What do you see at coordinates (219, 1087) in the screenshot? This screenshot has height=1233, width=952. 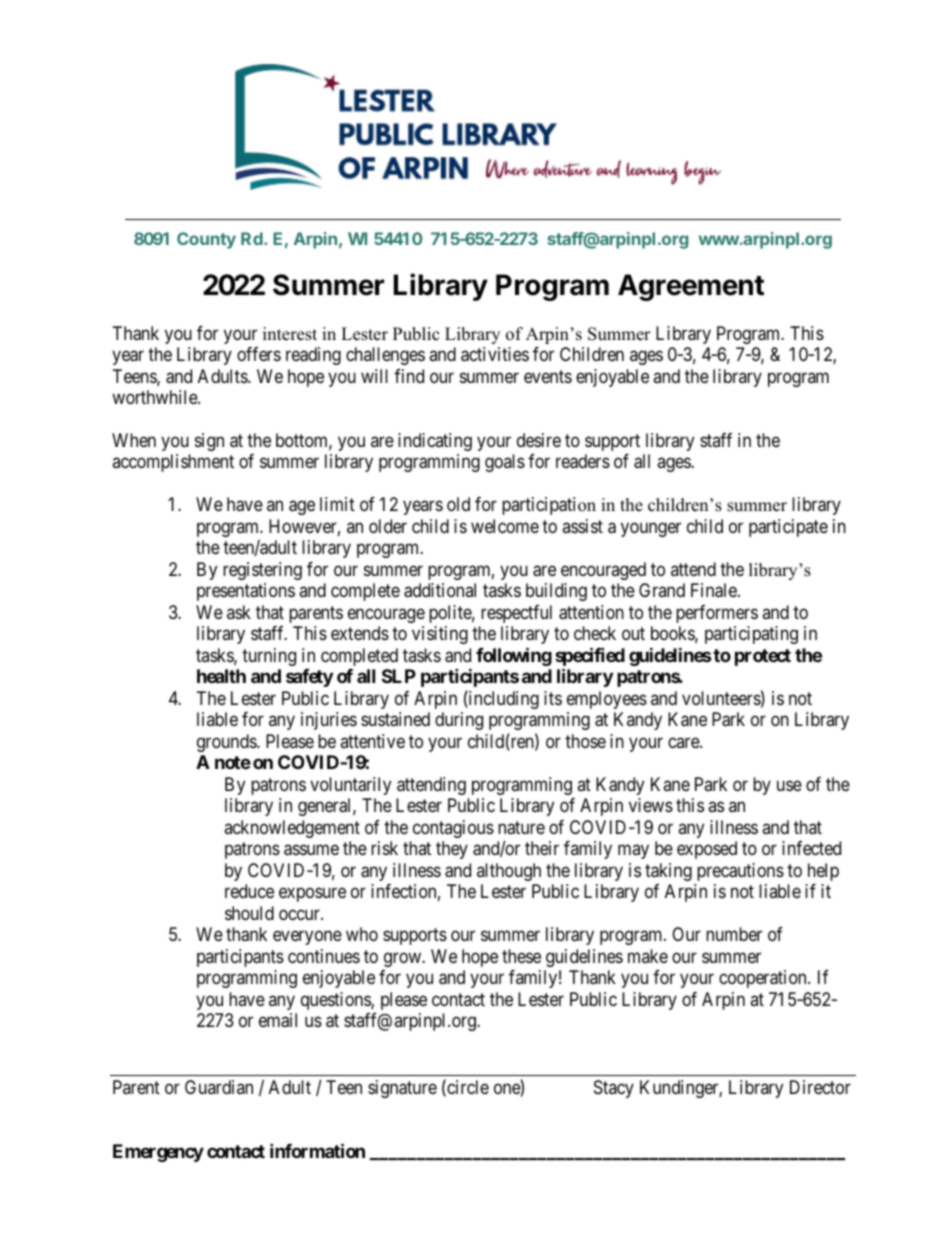 I see `Guardian` at bounding box center [219, 1087].
